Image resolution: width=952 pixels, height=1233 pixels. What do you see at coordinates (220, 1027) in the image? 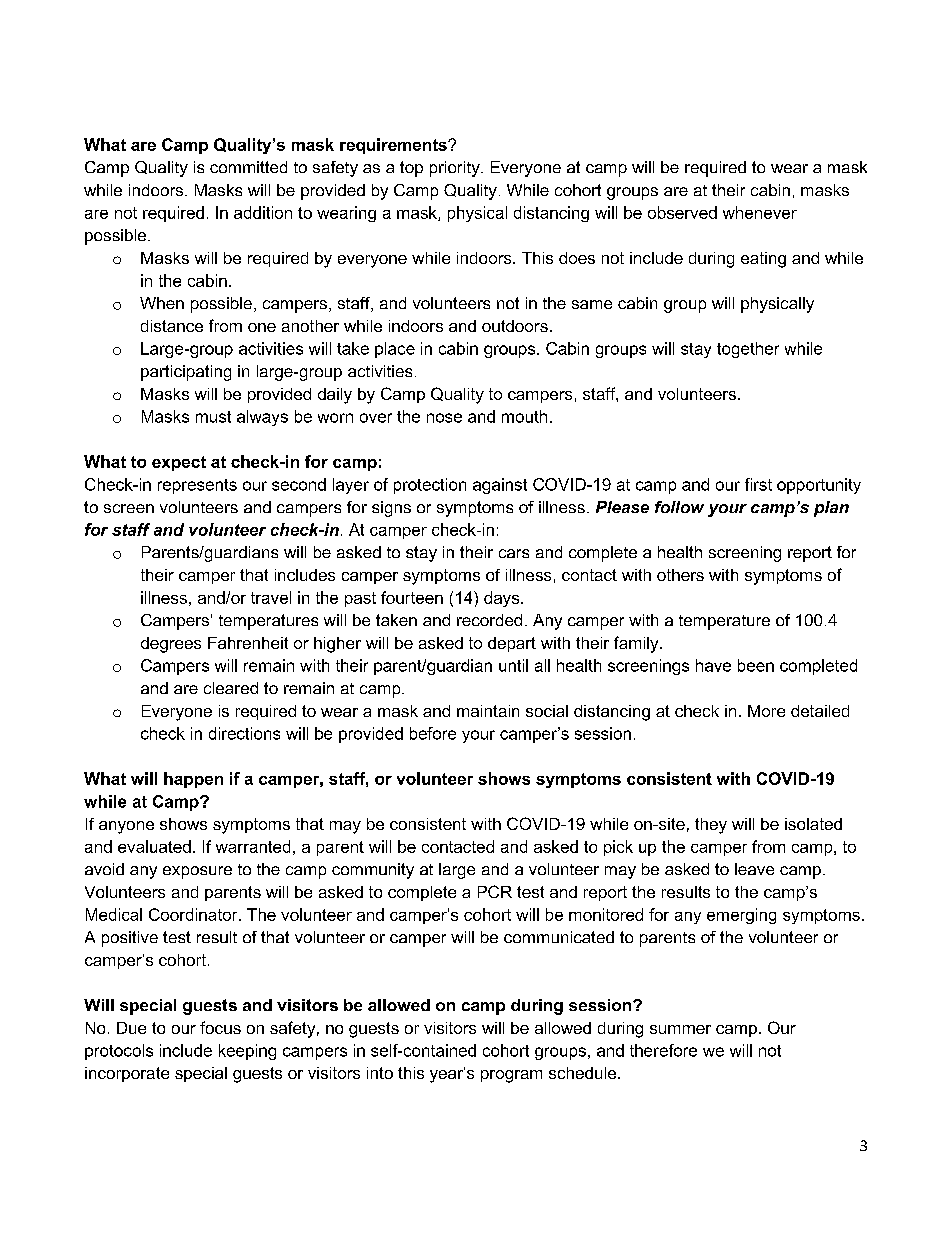
I see `focus` at bounding box center [220, 1027].
